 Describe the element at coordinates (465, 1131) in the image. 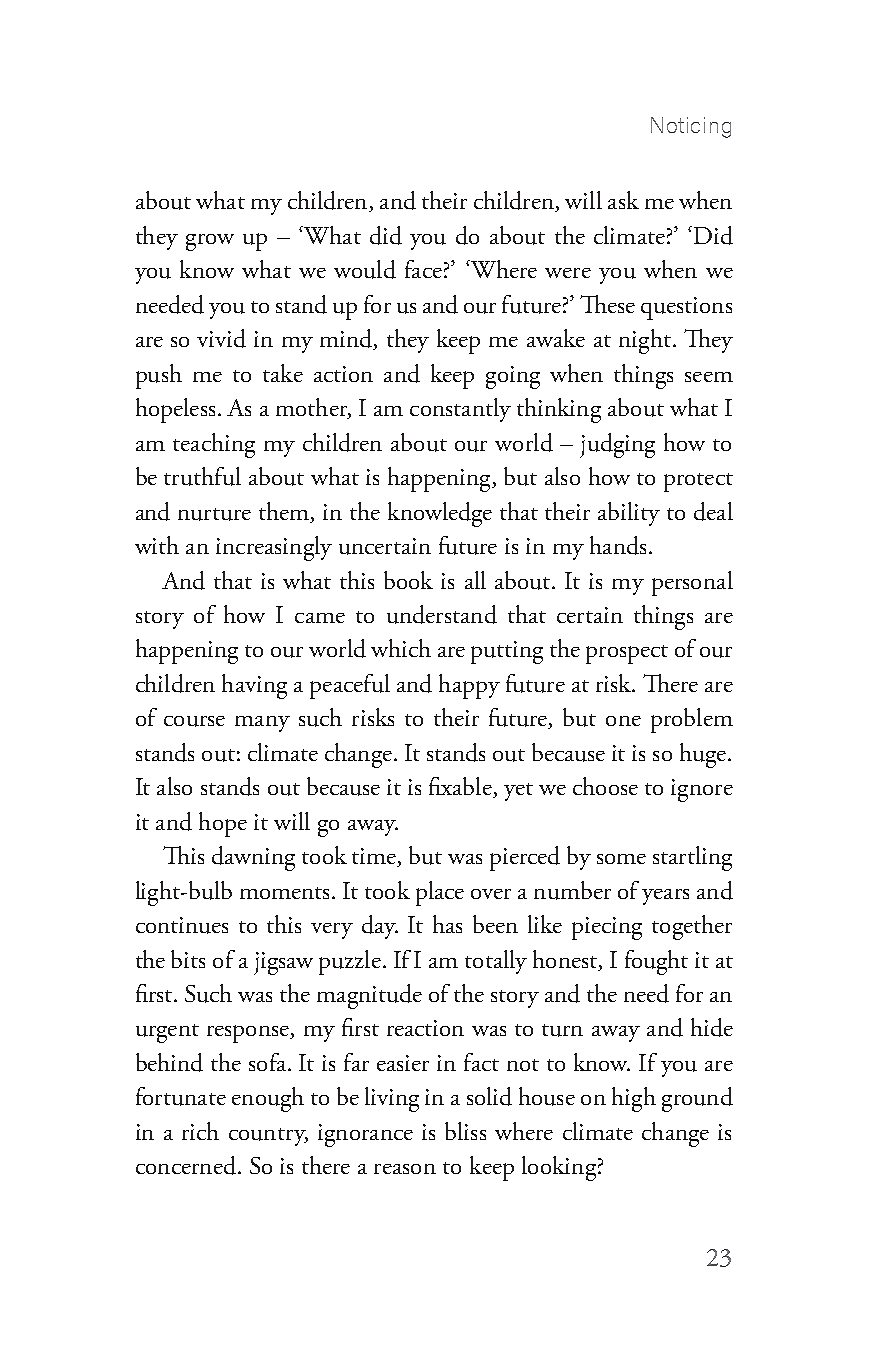

I see `bliss` at that location.
